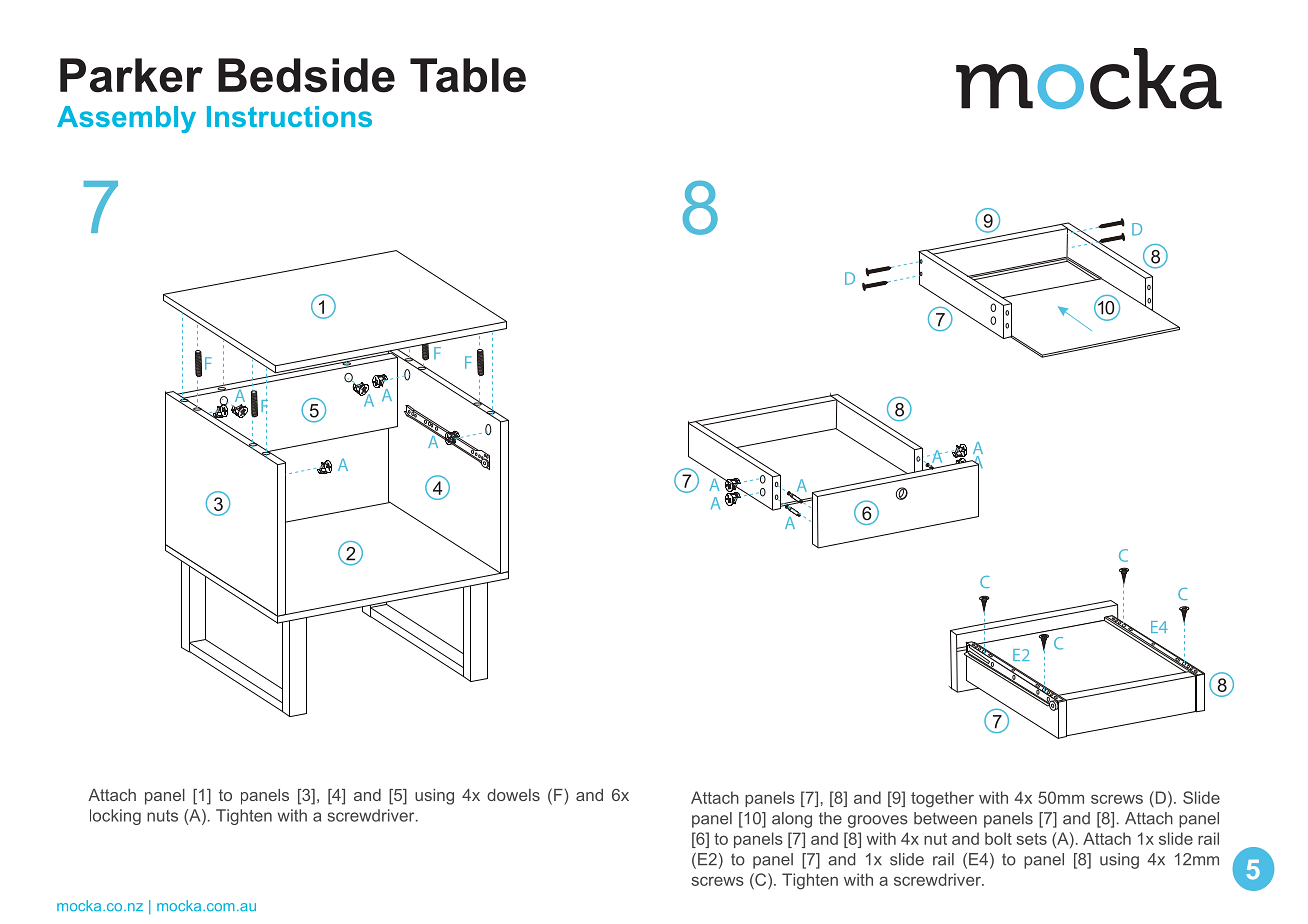  Describe the element at coordinates (942, 799) in the document. I see `together` at that location.
